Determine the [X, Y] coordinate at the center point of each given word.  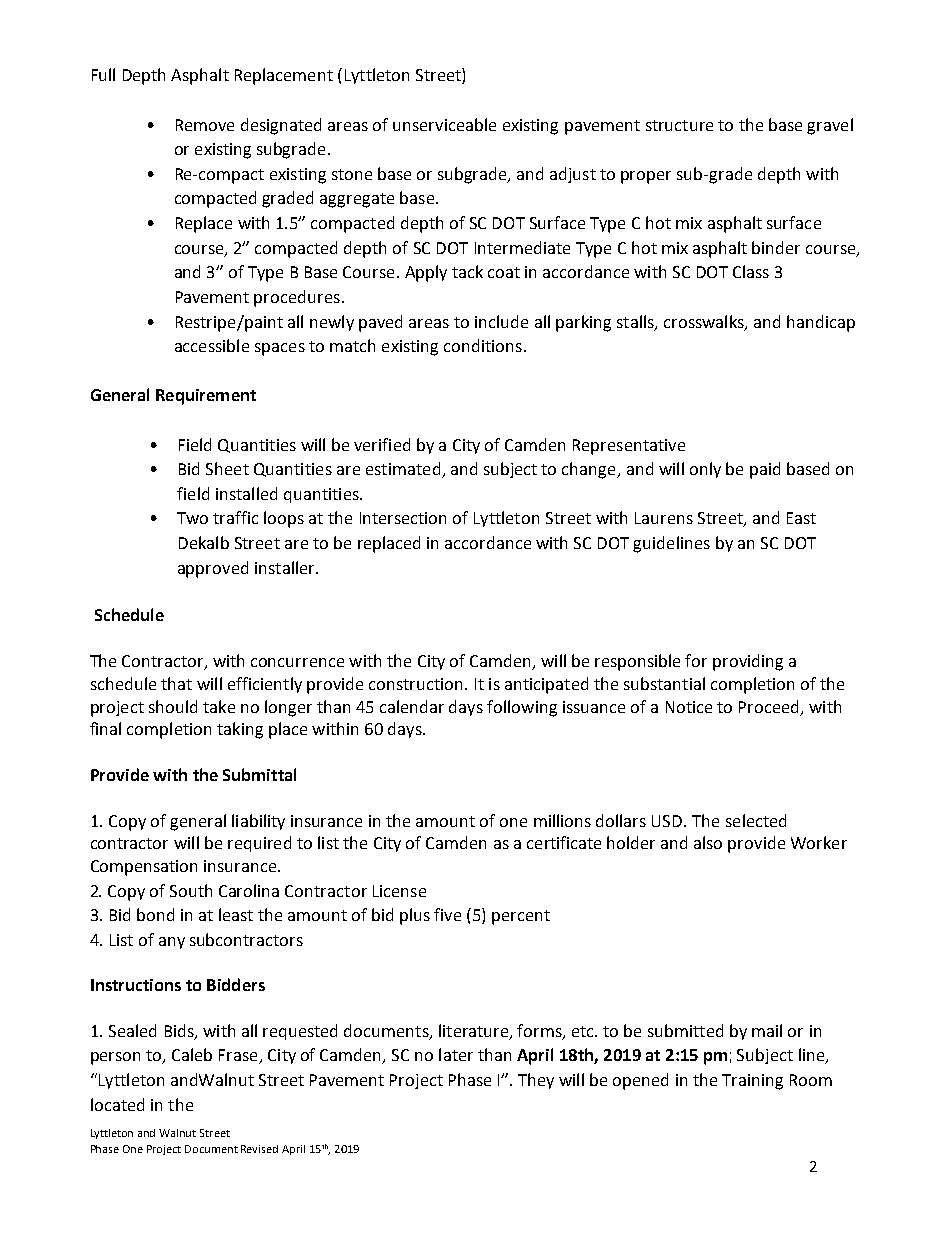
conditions [483, 345]
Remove [205, 125]
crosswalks [705, 322]
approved [213, 569]
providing [748, 662]
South [191, 890]
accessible [212, 345]
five [447, 914]
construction [415, 684]
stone [352, 174]
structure [679, 125]
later [456, 1054]
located [117, 1104]
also [708, 842]
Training [752, 1082]
